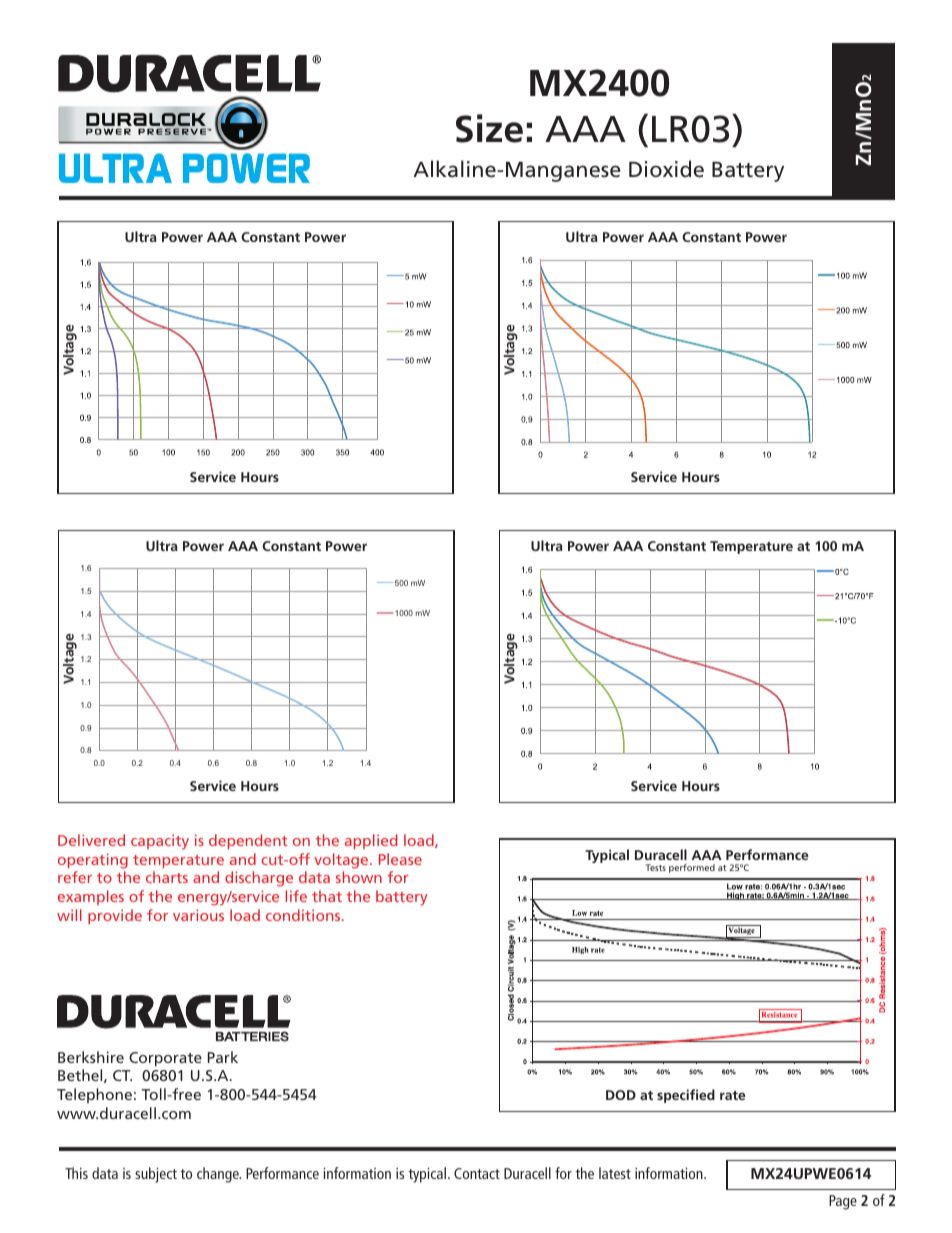 This screenshot has width=952, height=1233. I want to click on Tests, so click(656, 867).
